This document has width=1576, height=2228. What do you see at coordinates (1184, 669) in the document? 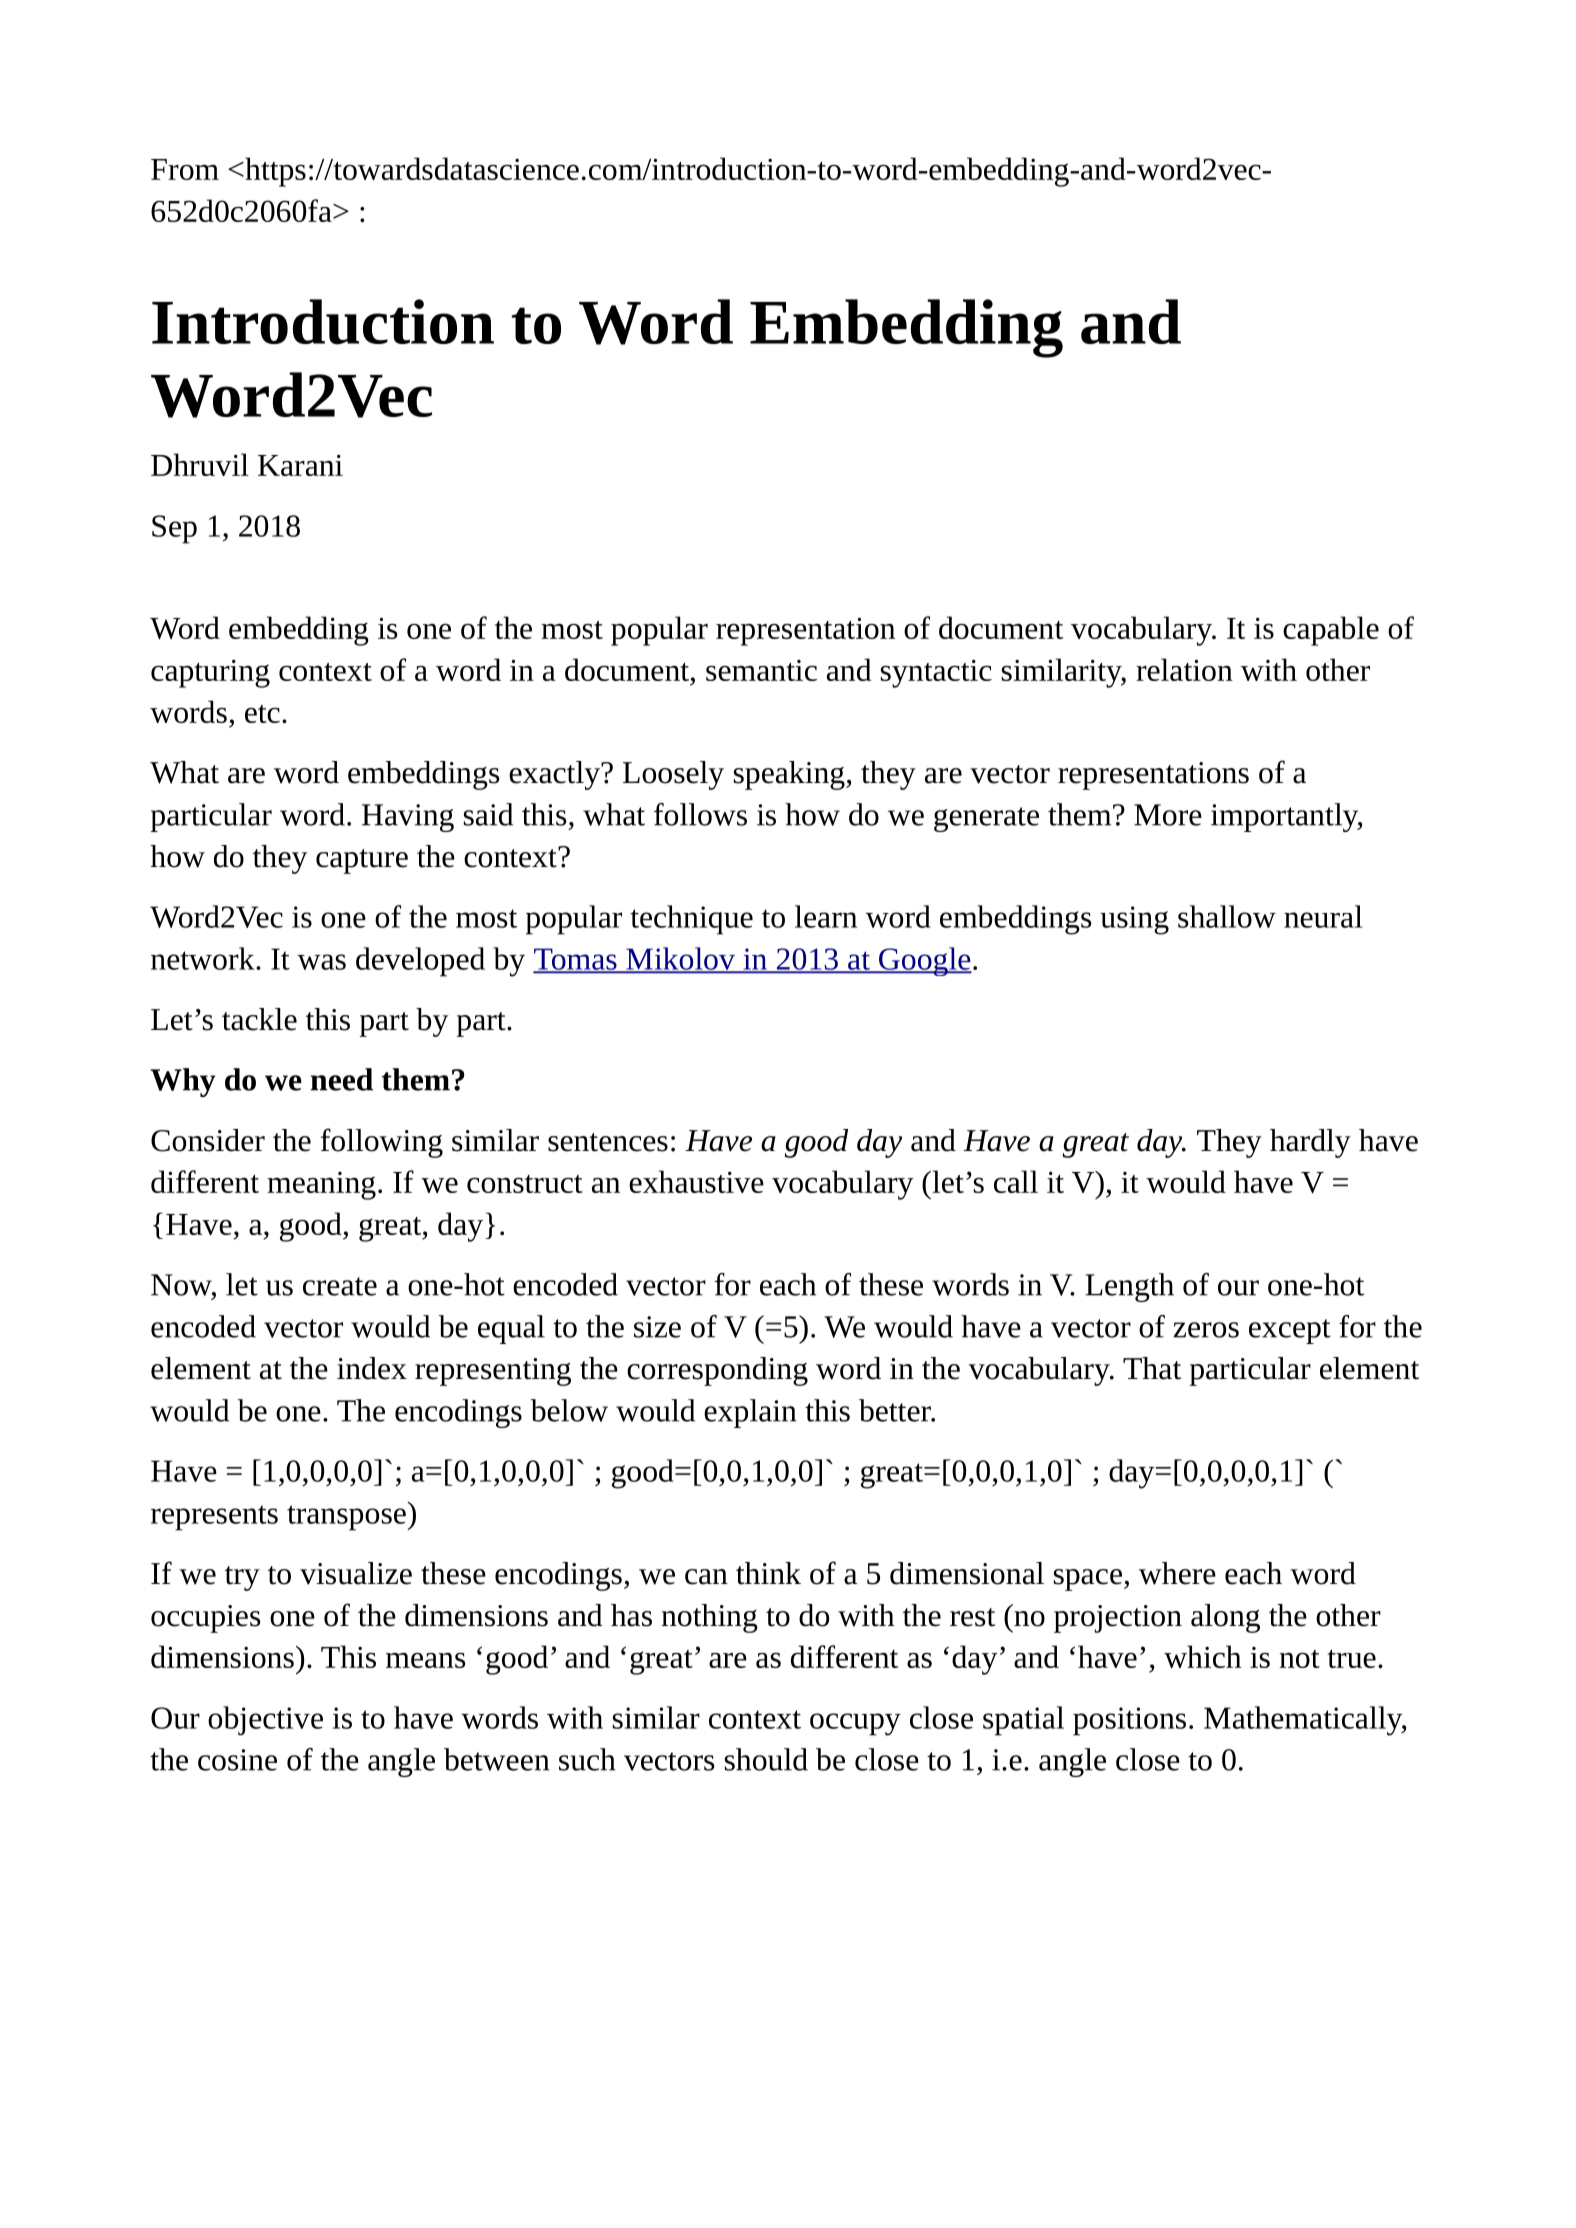
I see `relation` at bounding box center [1184, 669].
